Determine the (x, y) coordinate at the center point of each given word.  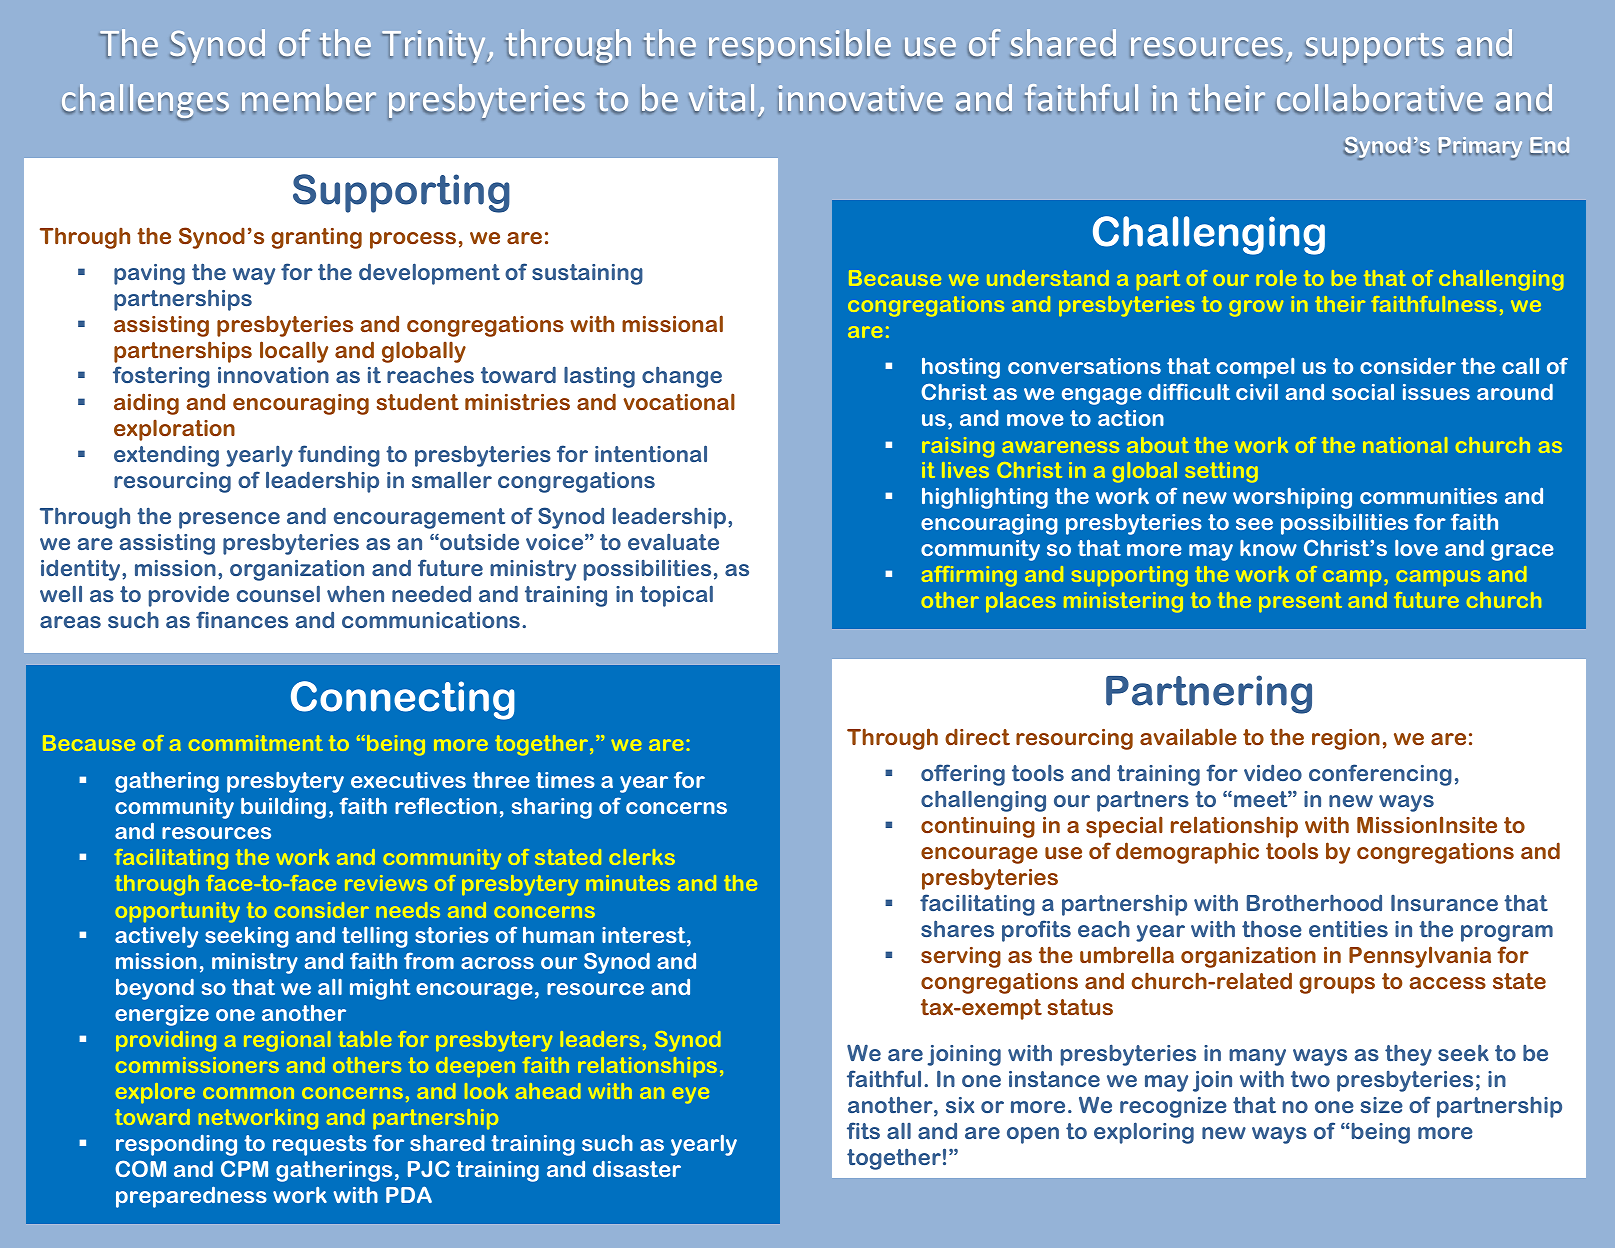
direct (977, 736)
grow (1256, 308)
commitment (256, 743)
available (1188, 736)
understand (1048, 278)
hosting (961, 368)
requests (320, 1145)
